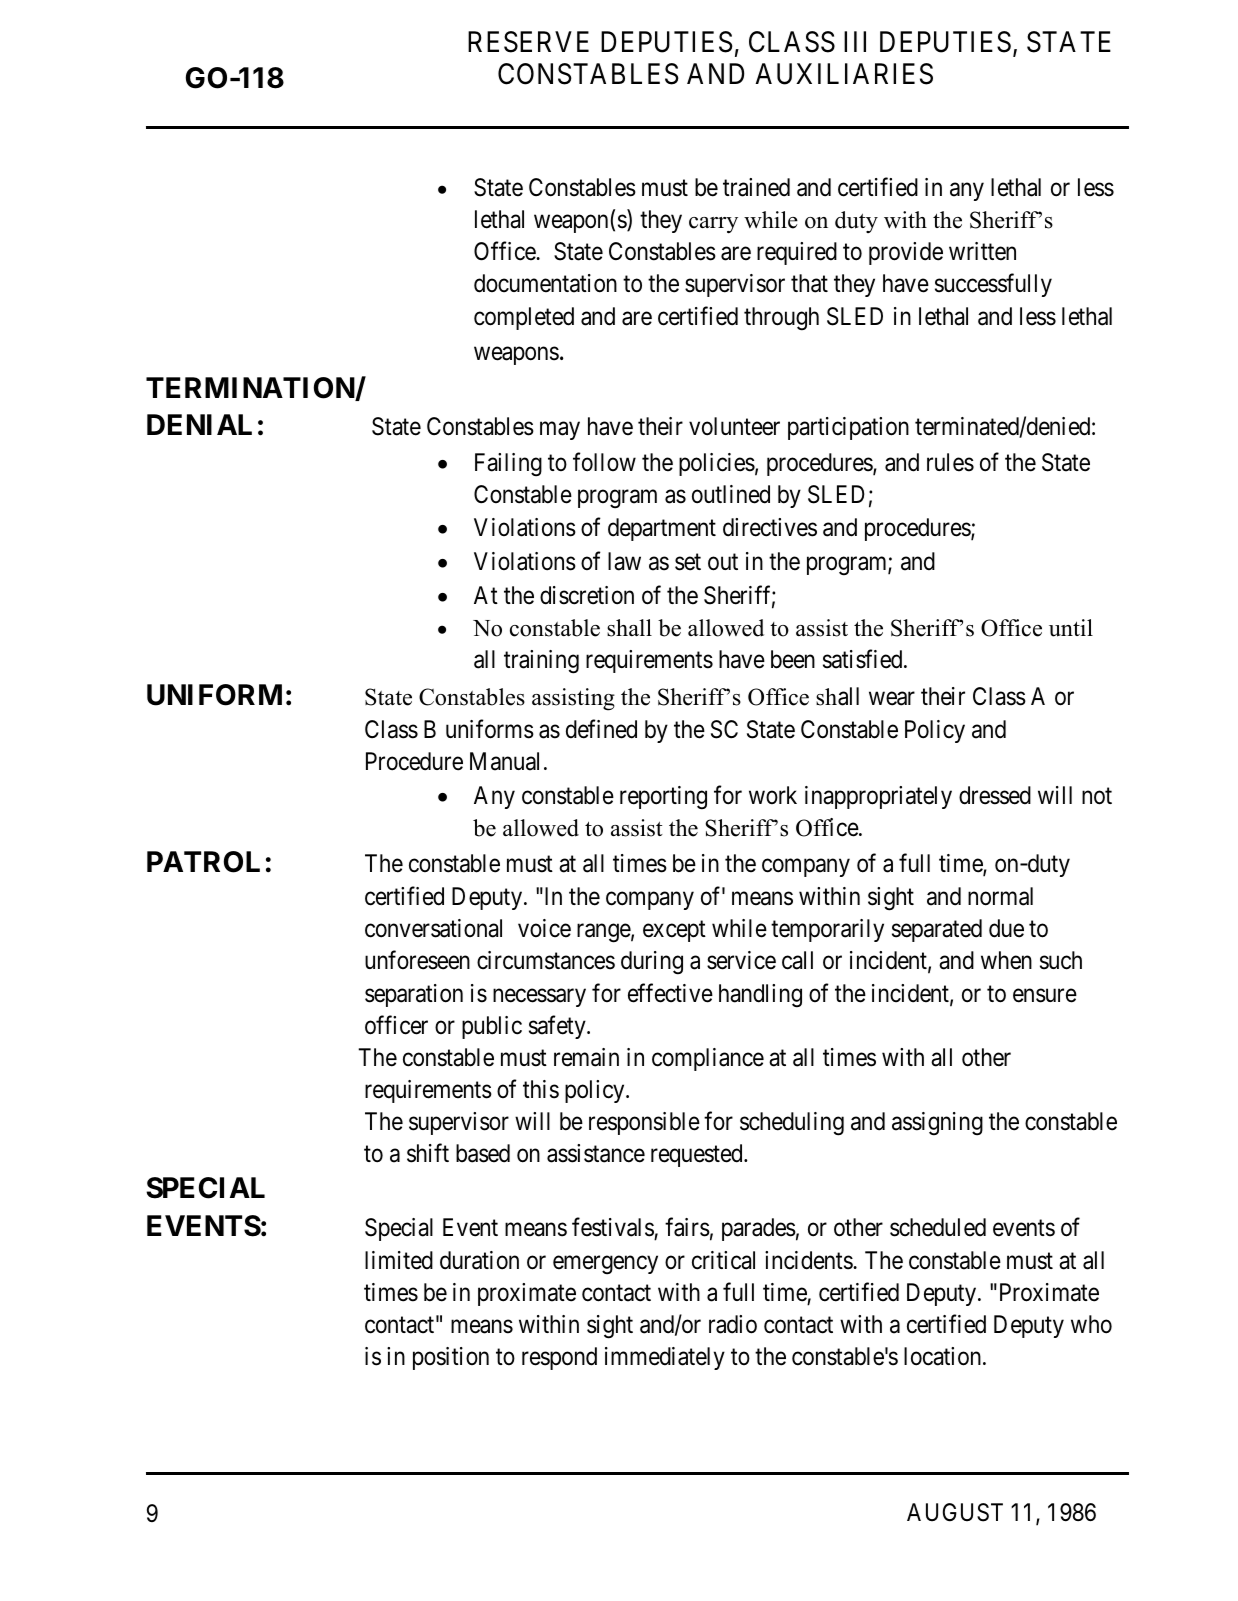 The height and width of the image is (1601, 1238). I want to click on PATROL, so click(203, 862).
